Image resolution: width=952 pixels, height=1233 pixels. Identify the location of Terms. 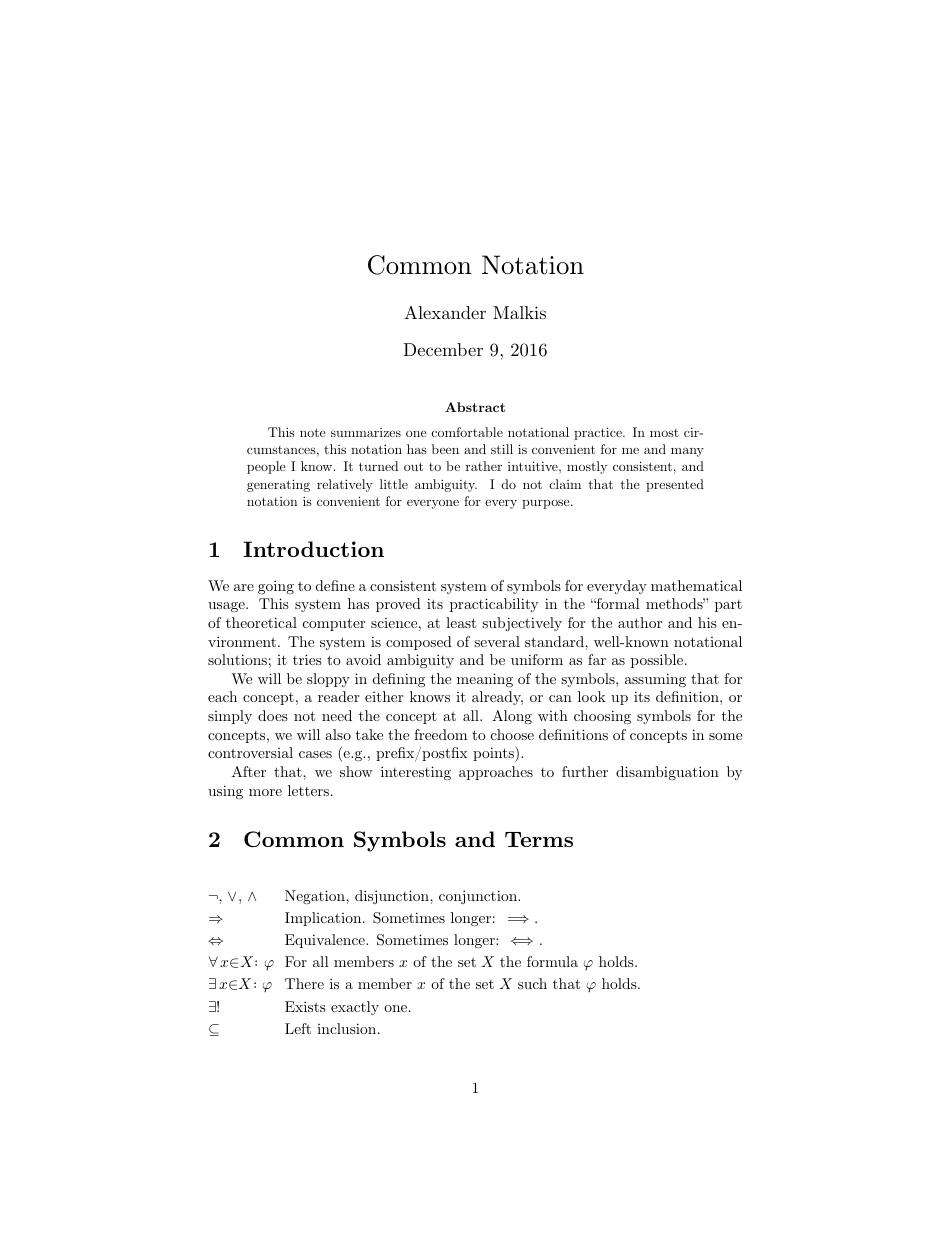
(539, 839).
